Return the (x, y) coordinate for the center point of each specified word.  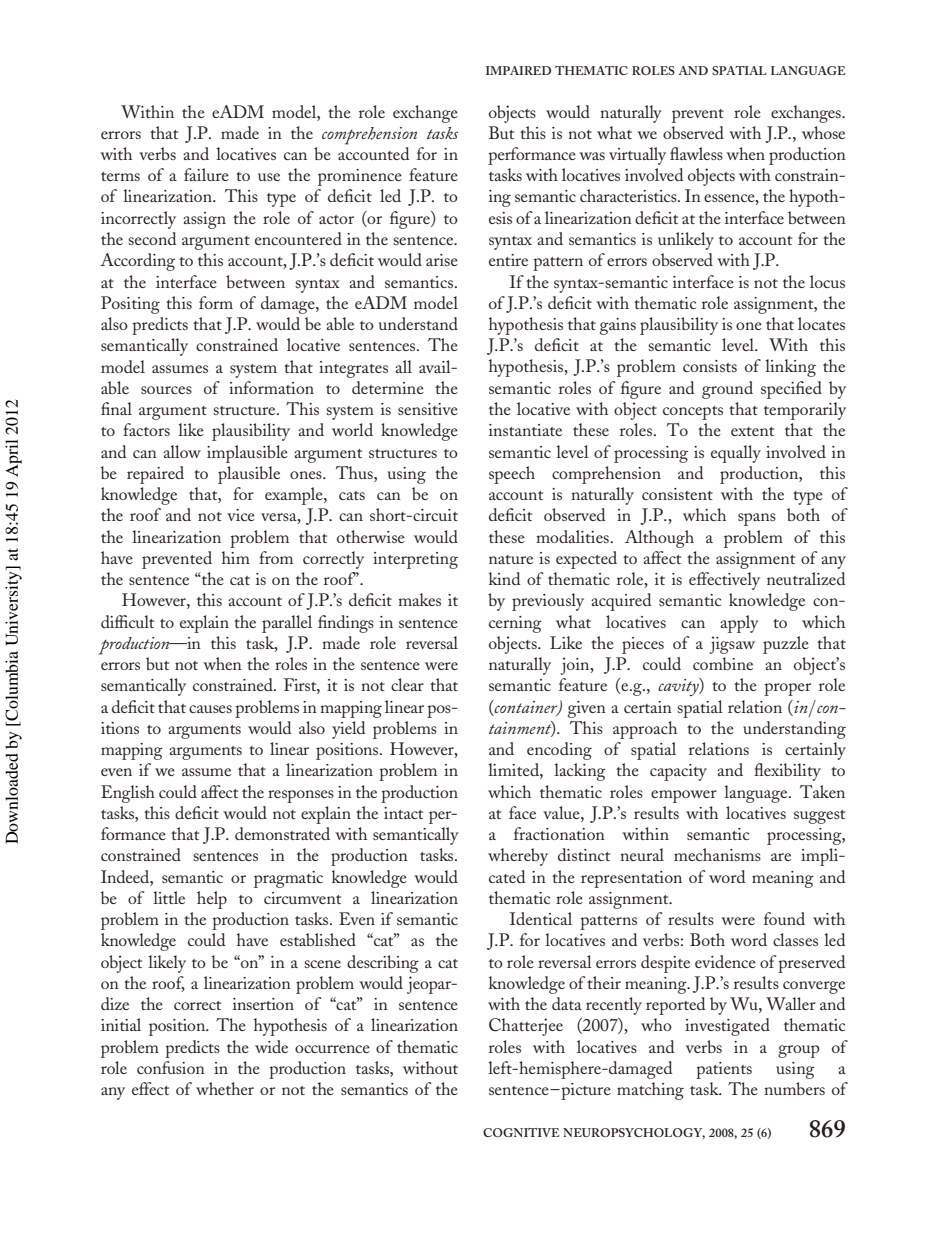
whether (225, 1088)
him (236, 557)
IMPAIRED (518, 70)
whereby (518, 857)
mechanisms (717, 854)
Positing (130, 305)
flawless (696, 153)
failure (206, 174)
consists (710, 366)
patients (724, 1070)
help (212, 900)
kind (504, 578)
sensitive (428, 409)
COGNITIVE (521, 1132)
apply (739, 624)
